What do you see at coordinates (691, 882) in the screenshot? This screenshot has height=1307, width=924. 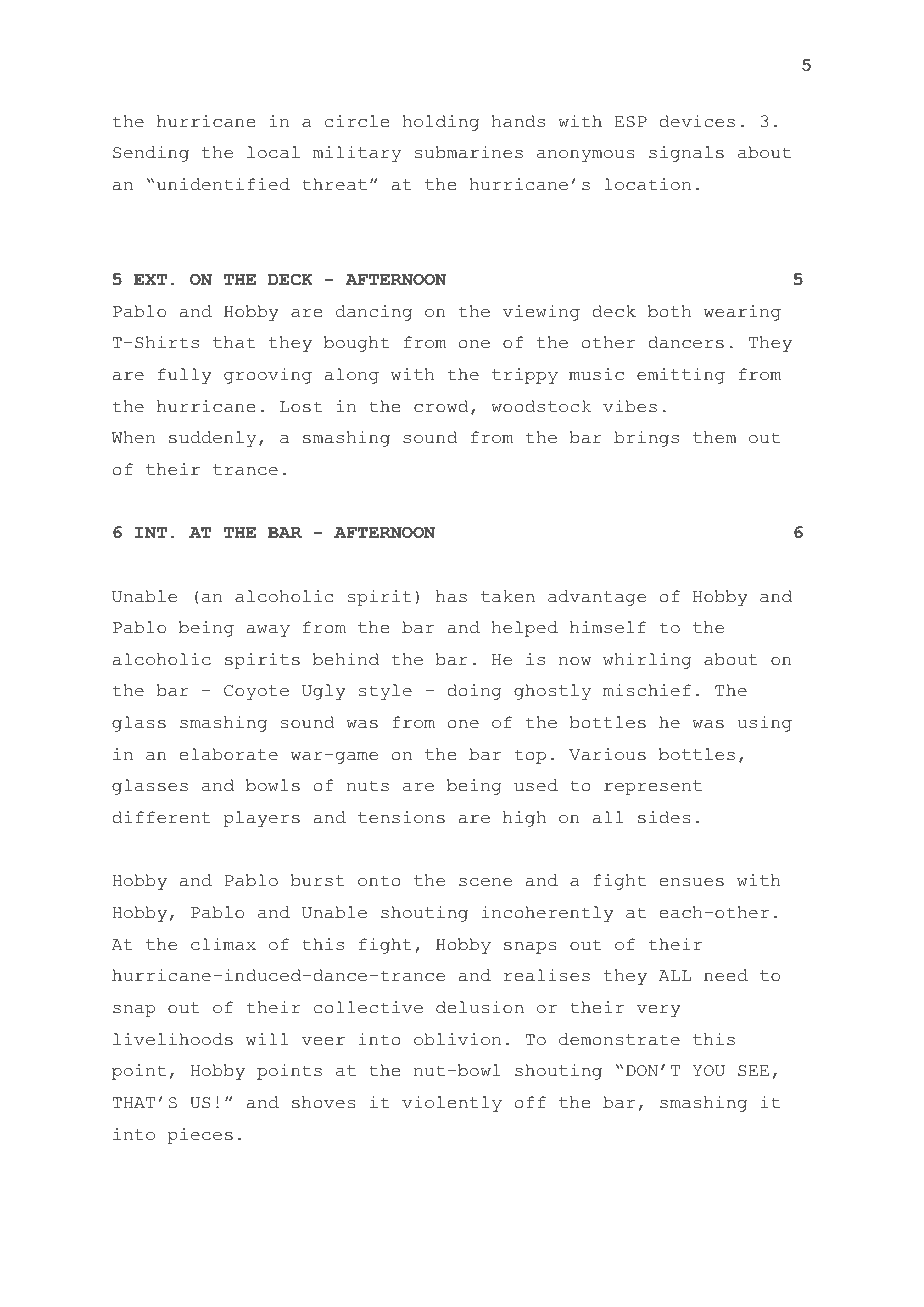 I see `ensues` at bounding box center [691, 882].
